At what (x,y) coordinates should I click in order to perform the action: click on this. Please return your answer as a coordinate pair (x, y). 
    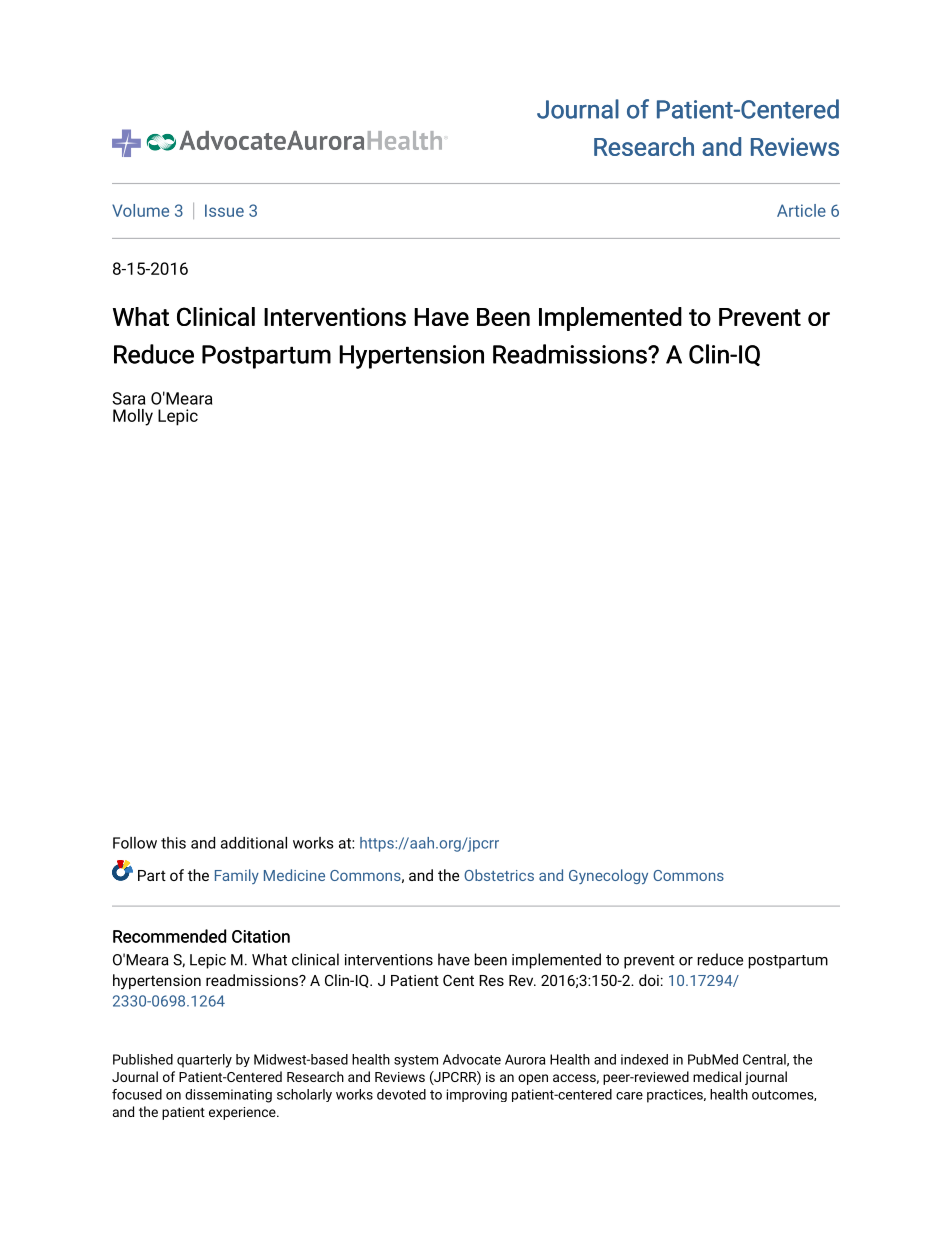
    Looking at the image, I should click on (173, 843).
